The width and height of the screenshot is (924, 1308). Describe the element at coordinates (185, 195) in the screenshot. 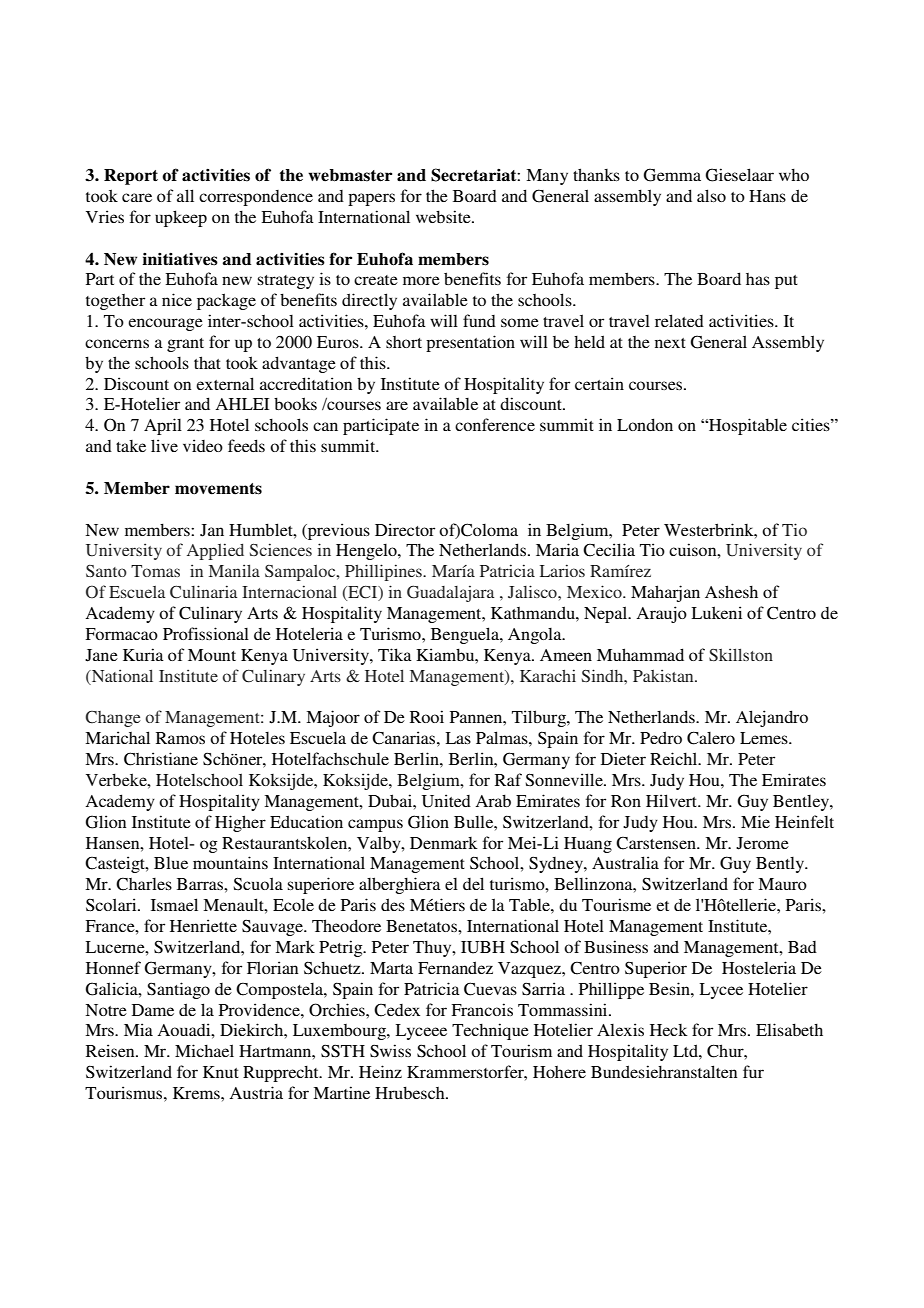

I see `all` at that location.
